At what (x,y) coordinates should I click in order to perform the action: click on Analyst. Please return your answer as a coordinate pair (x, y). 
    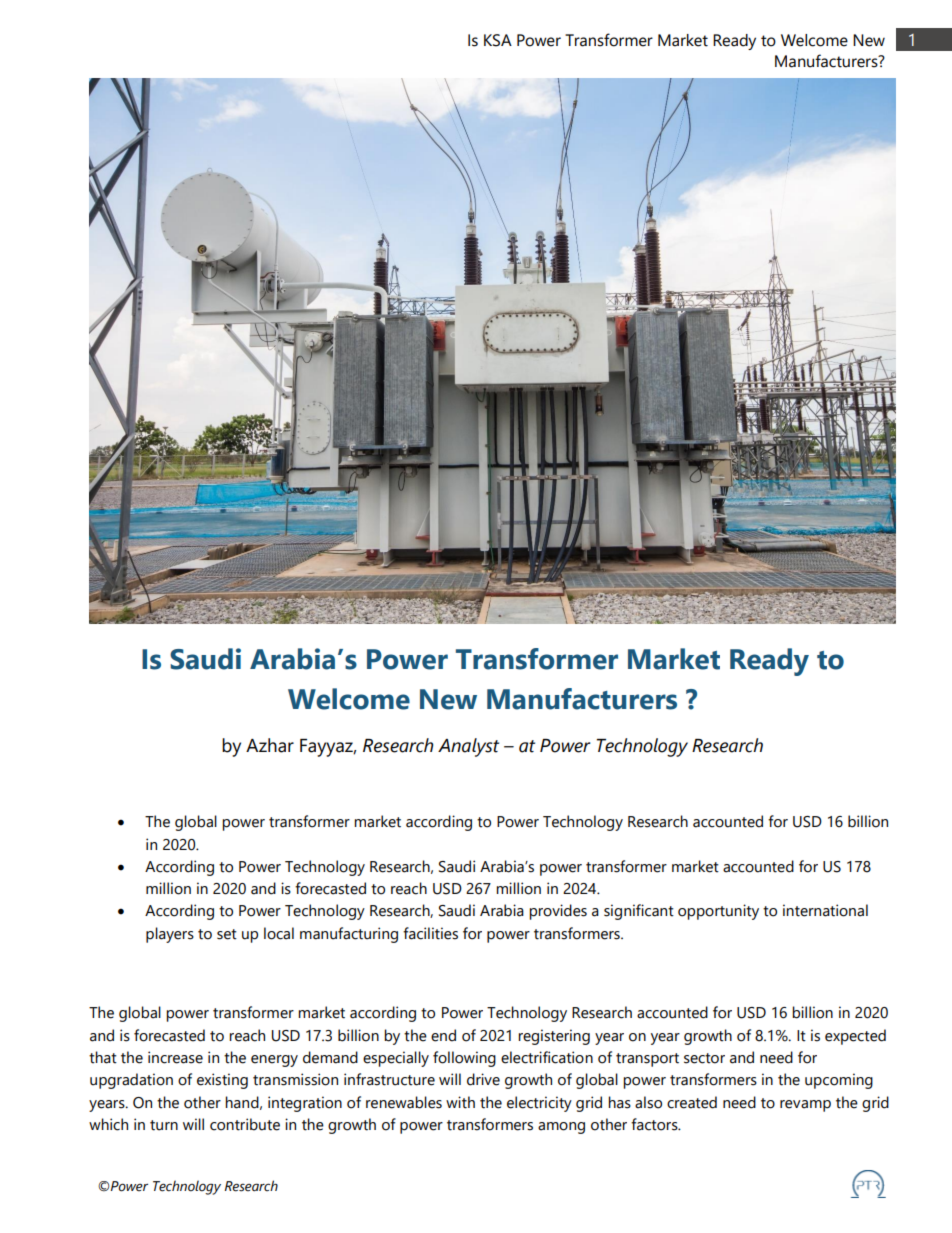
    Looking at the image, I should click on (468, 747).
